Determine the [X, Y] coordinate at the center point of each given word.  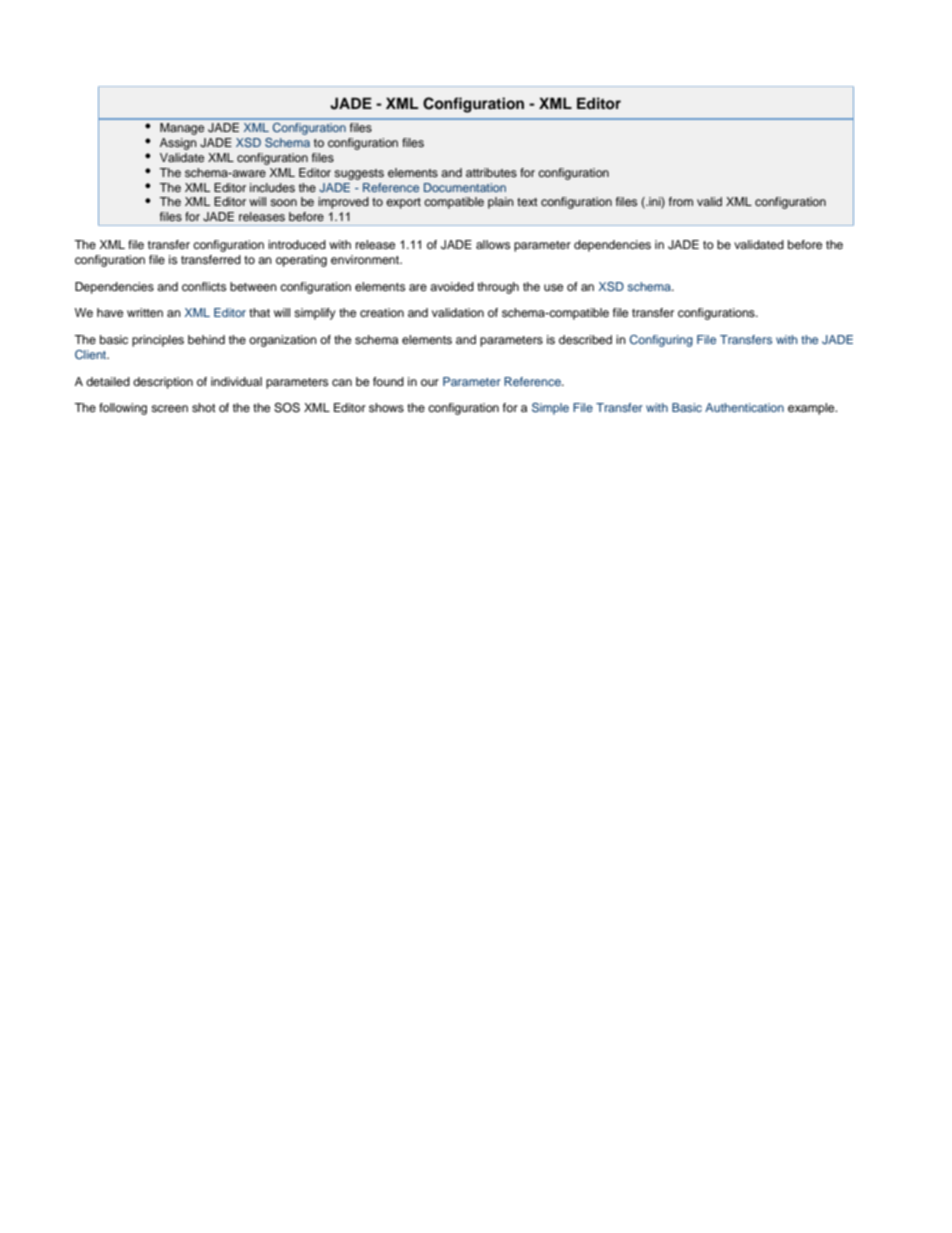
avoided [452, 286]
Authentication [744, 407]
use [553, 287]
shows [386, 407]
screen [169, 408]
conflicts [204, 286]
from [681, 201]
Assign [178, 144]
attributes [491, 172]
